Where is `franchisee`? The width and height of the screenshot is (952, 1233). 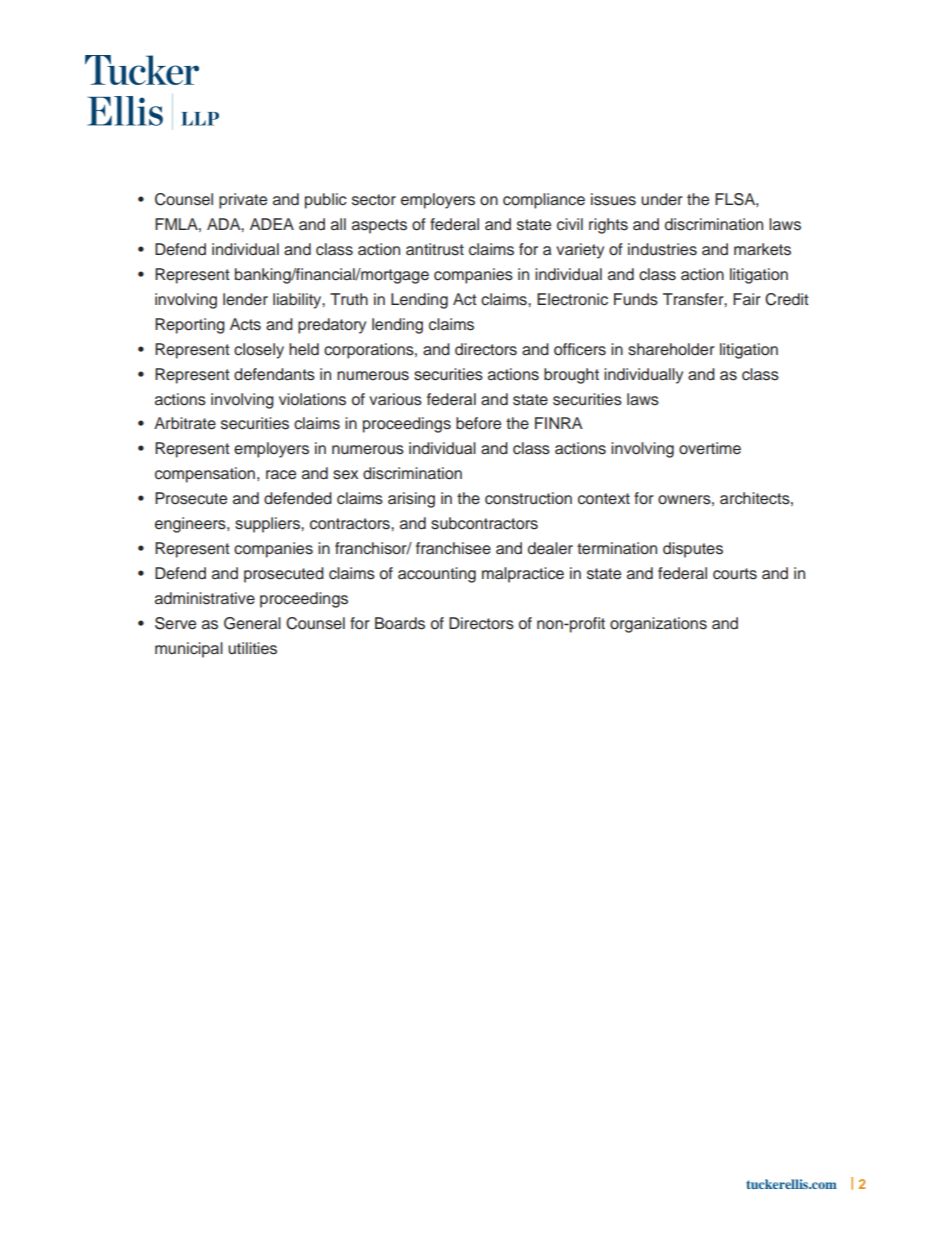 franchisee is located at coordinates (453, 548).
